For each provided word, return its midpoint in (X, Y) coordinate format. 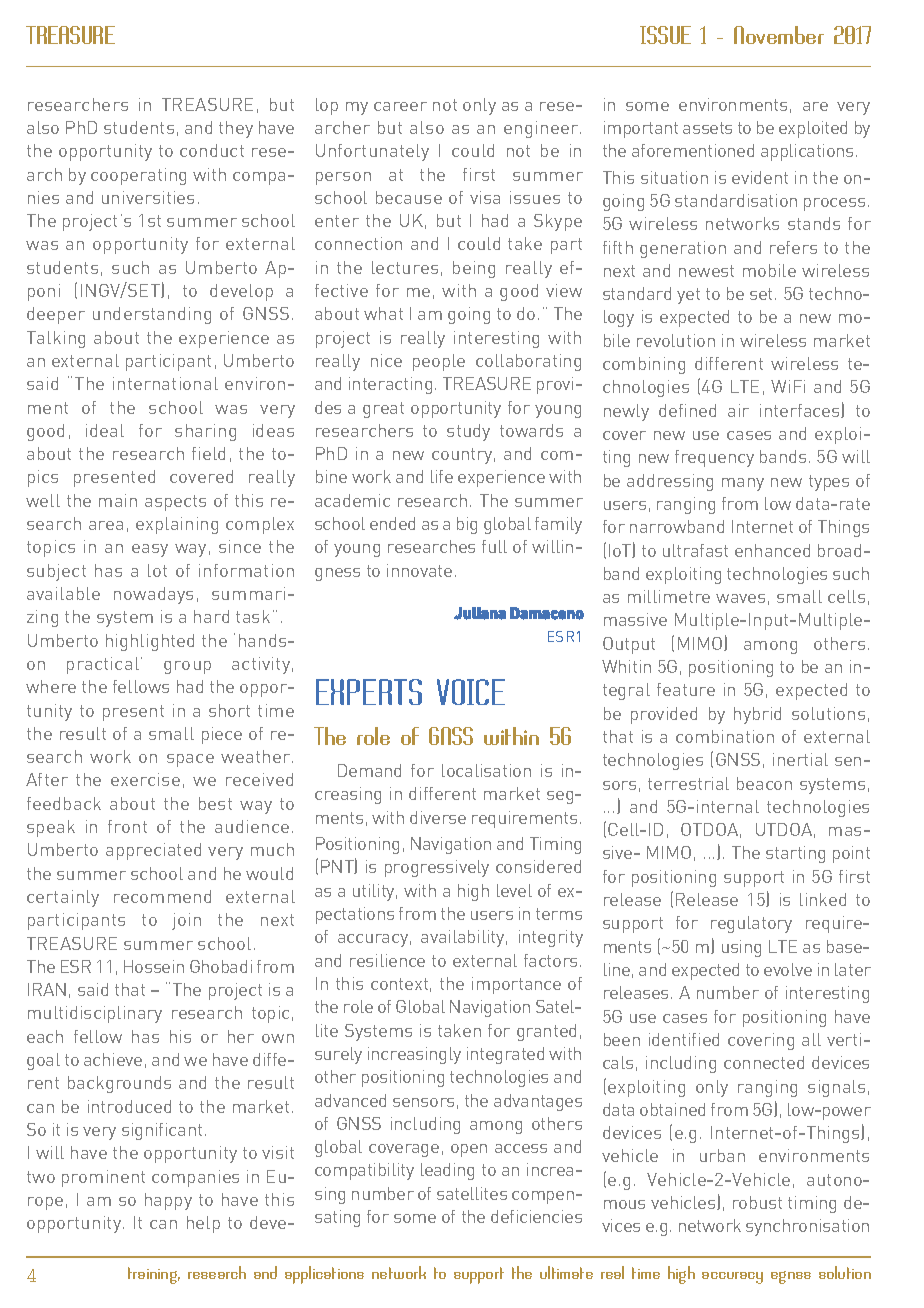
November (779, 35)
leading (447, 1171)
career (400, 106)
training (154, 1275)
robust (757, 1202)
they (236, 129)
